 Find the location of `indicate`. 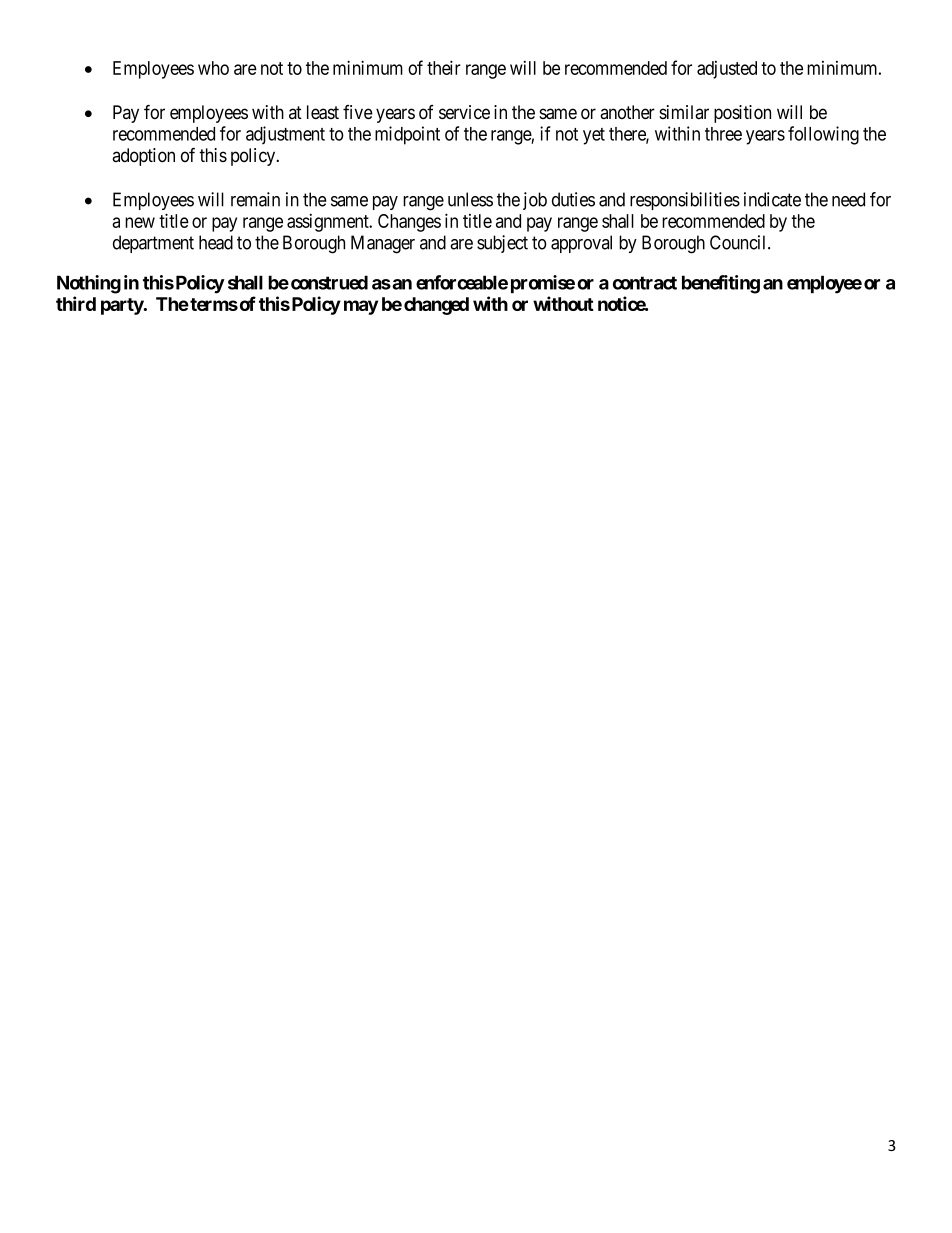

indicate is located at coordinates (772, 199).
